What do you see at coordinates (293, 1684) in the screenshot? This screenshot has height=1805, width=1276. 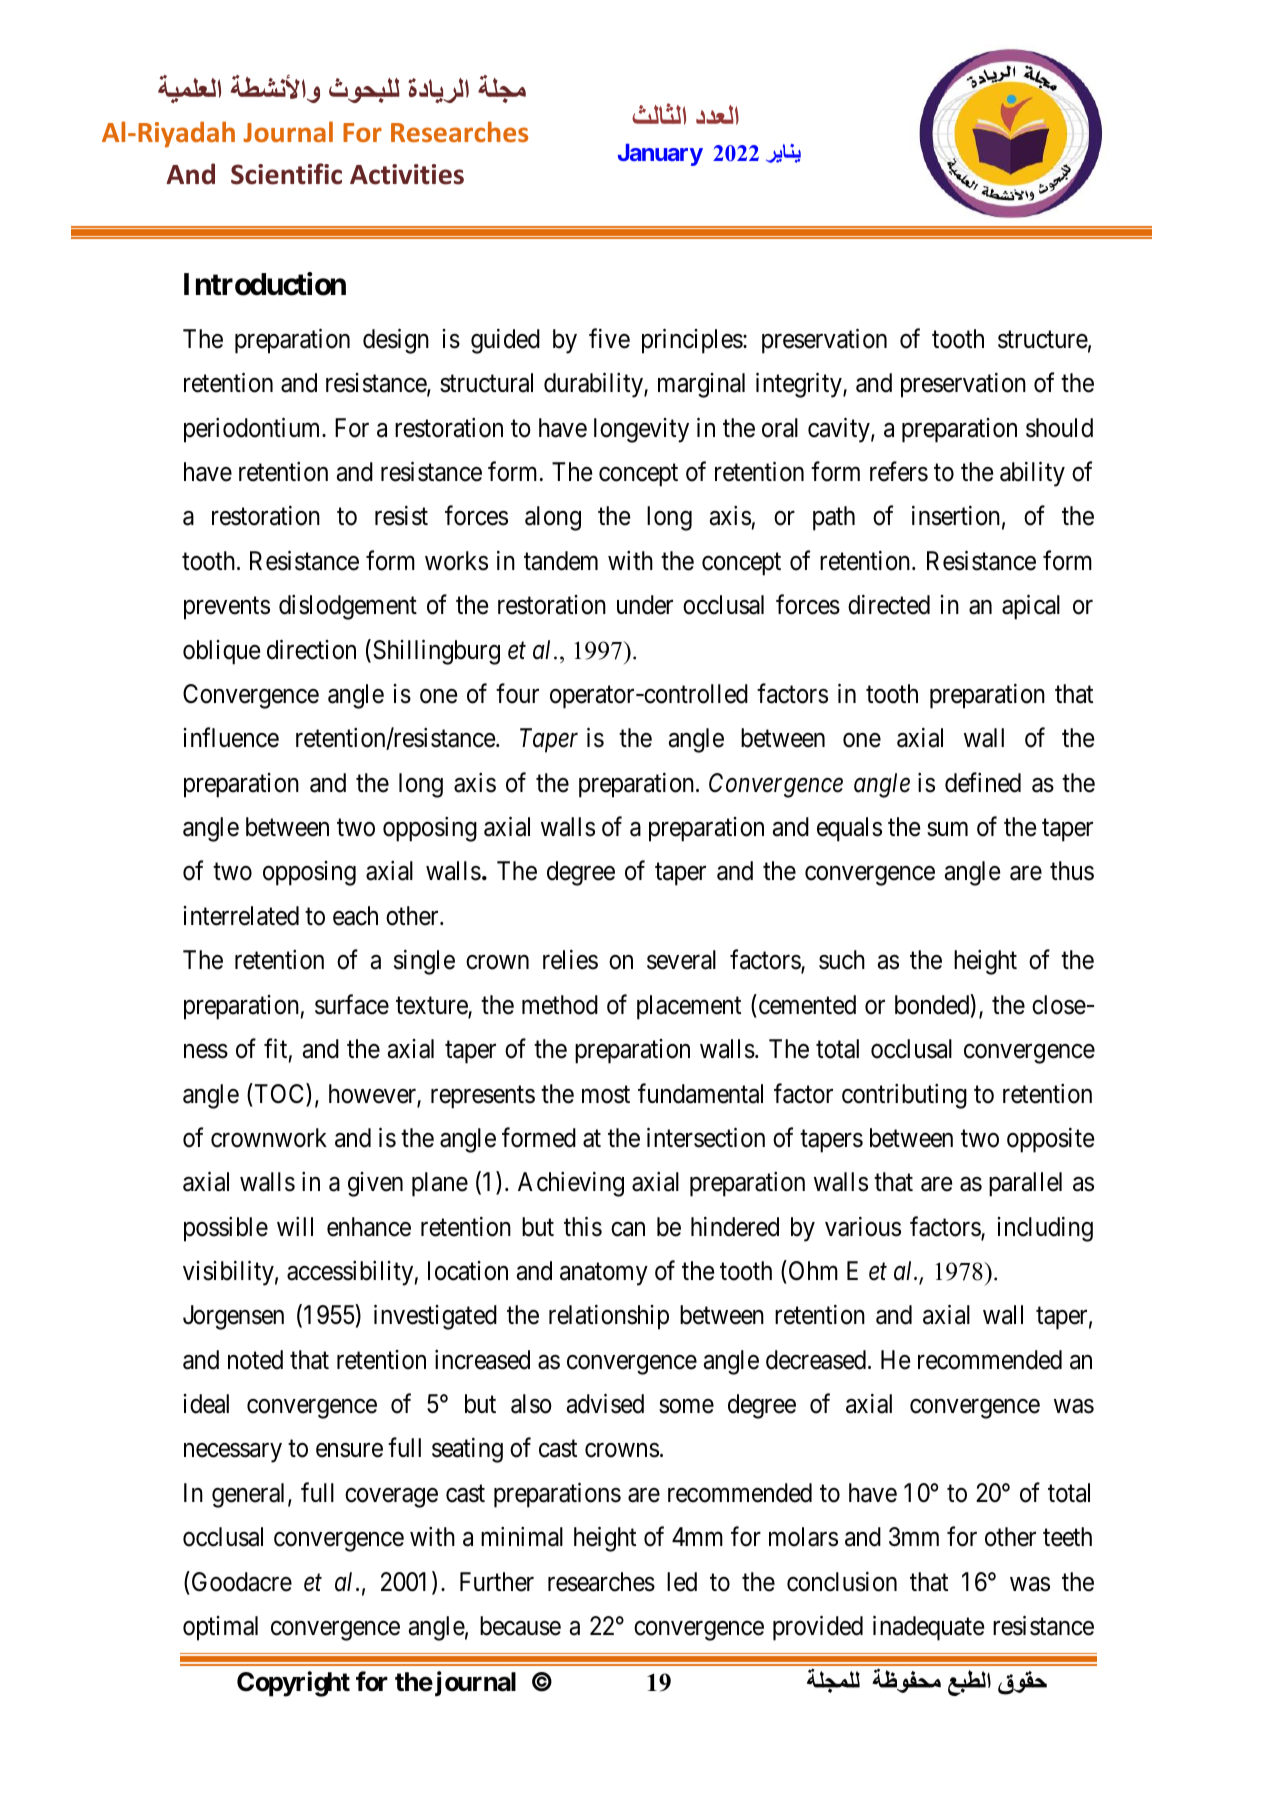 I see `Copyright` at bounding box center [293, 1684].
